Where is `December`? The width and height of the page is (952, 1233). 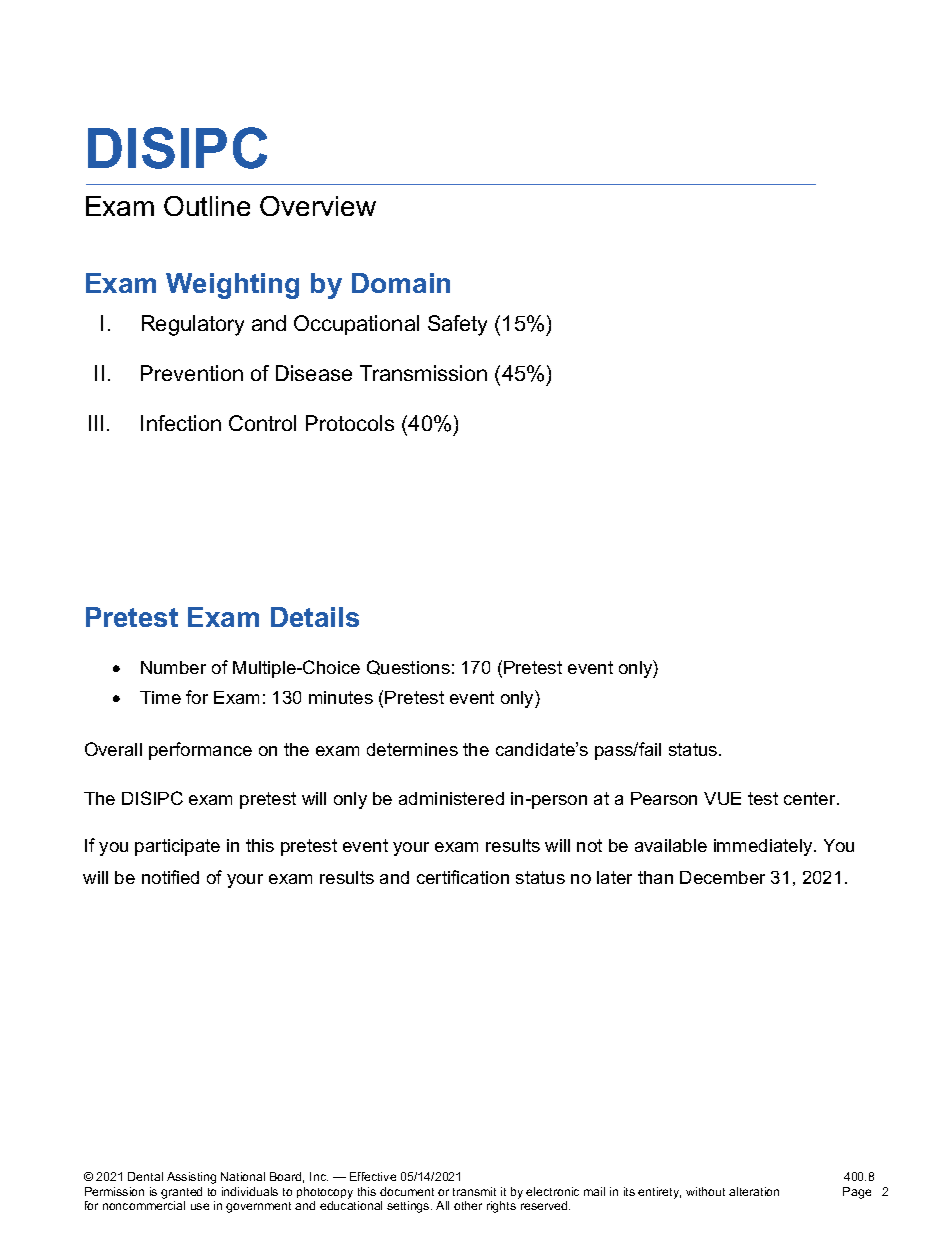
December is located at coordinates (722, 877).
